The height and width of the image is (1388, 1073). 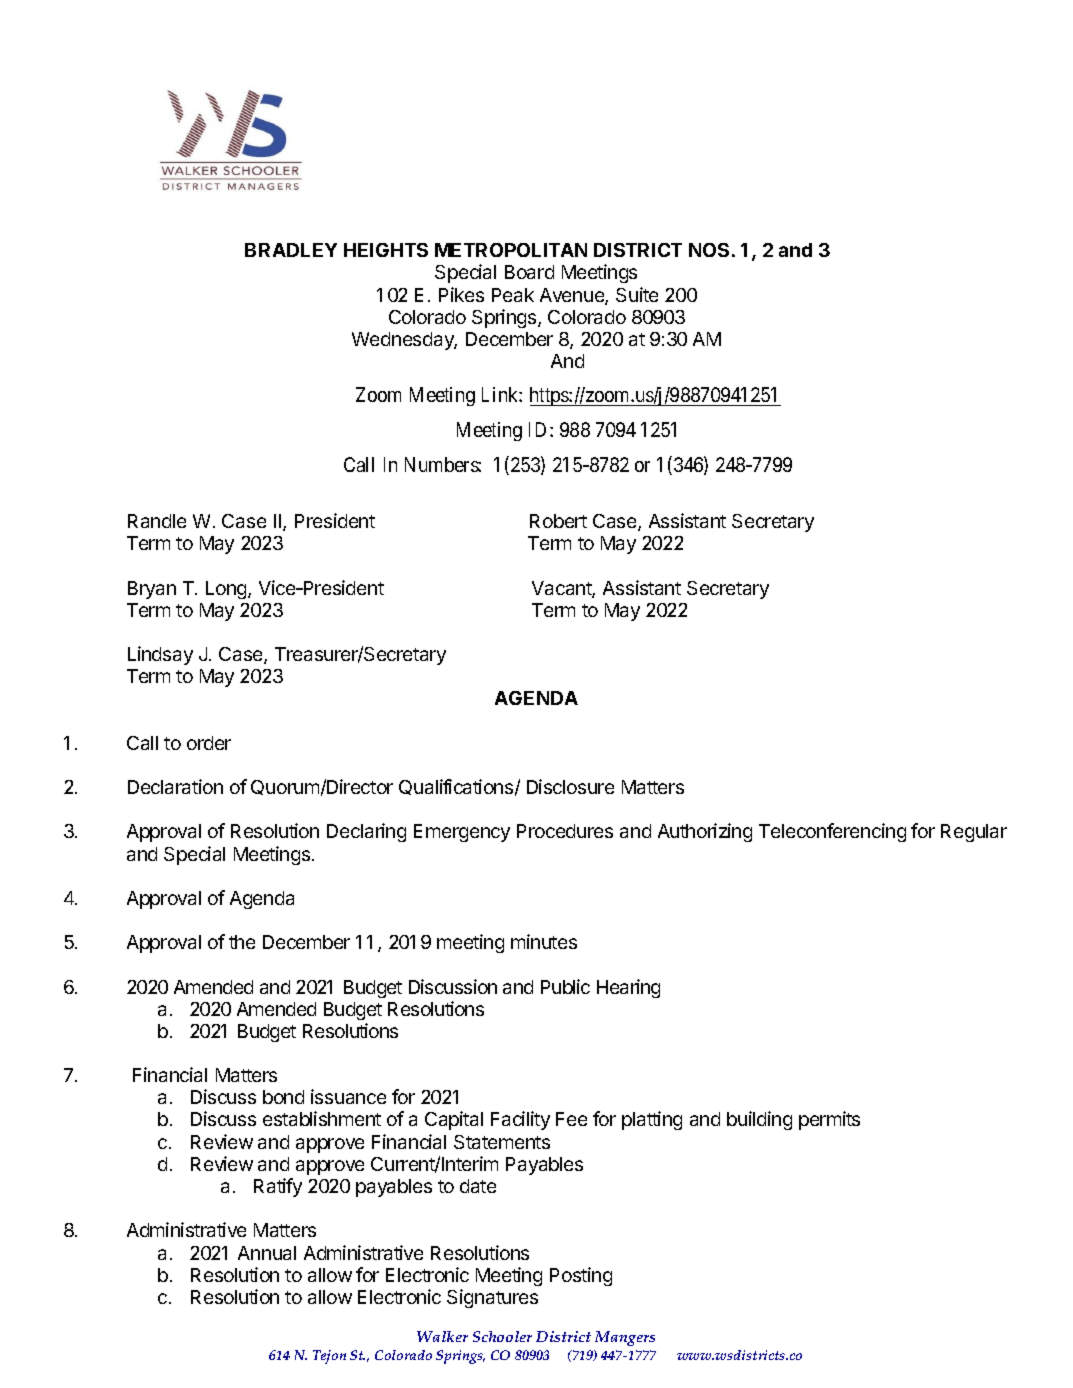 I want to click on Suite, so click(x=637, y=294).
